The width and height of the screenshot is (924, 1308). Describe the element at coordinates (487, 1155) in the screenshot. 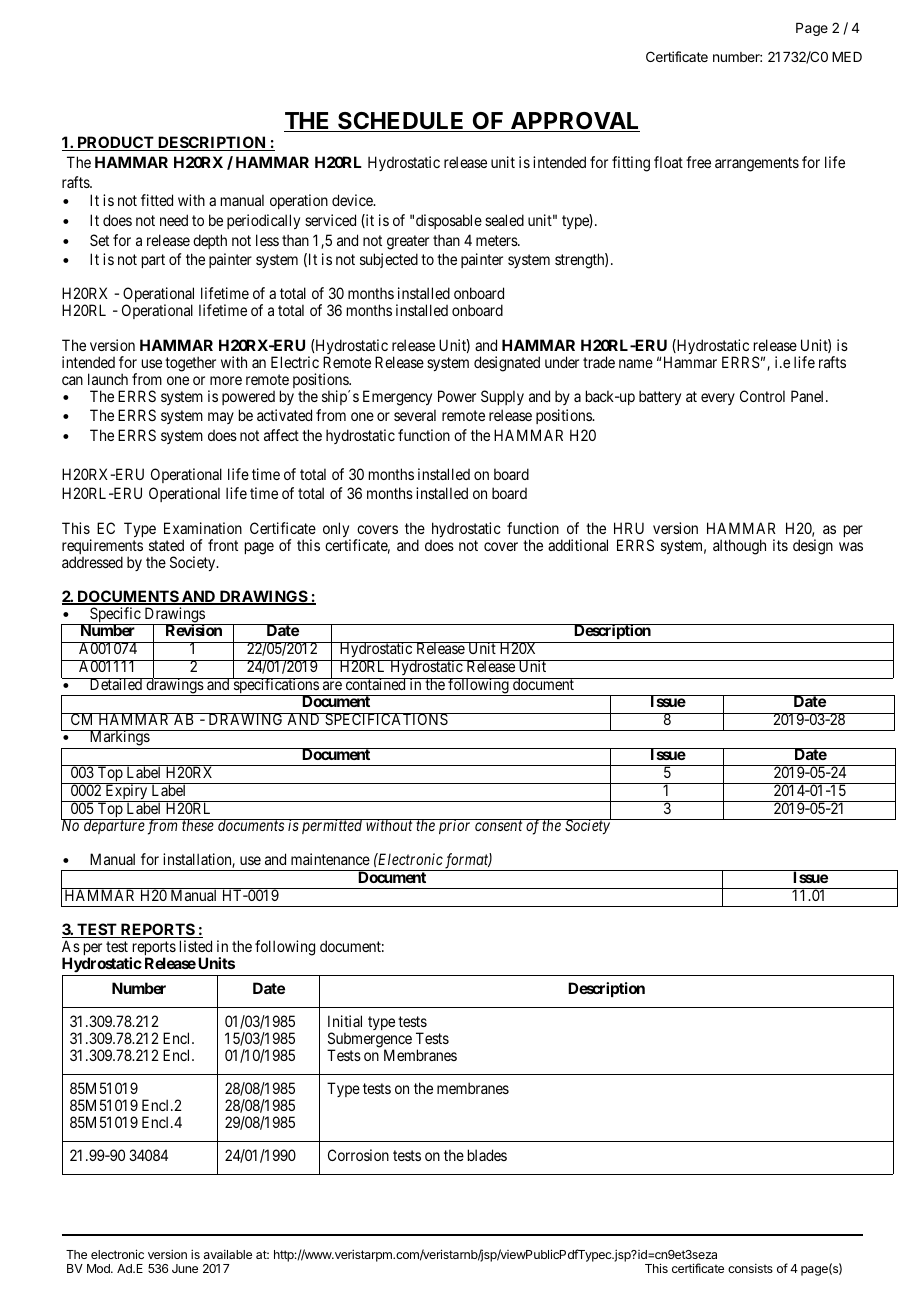

I see `blades` at that location.
